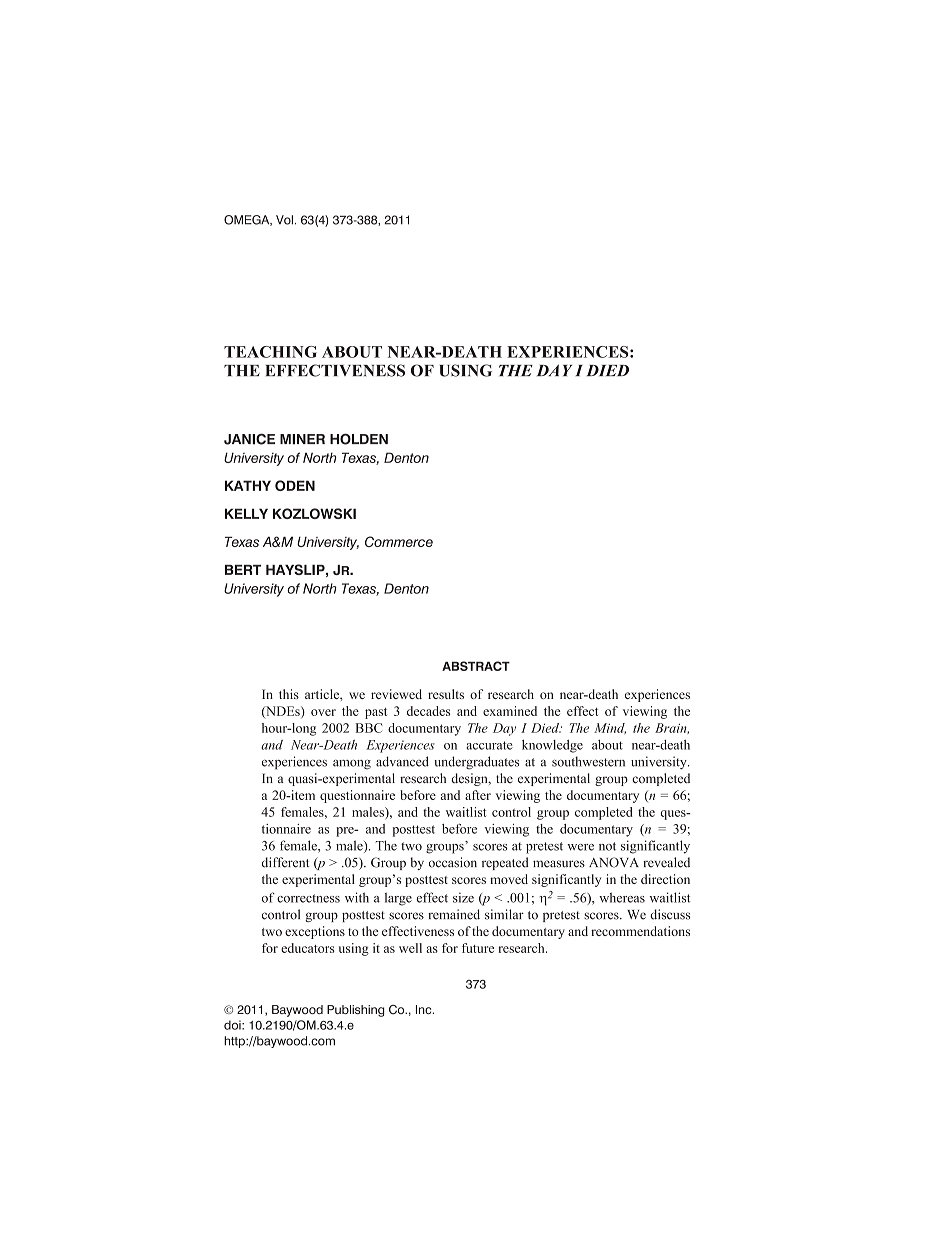 This document has width=952, height=1233. I want to click on MINER, so click(302, 439).
